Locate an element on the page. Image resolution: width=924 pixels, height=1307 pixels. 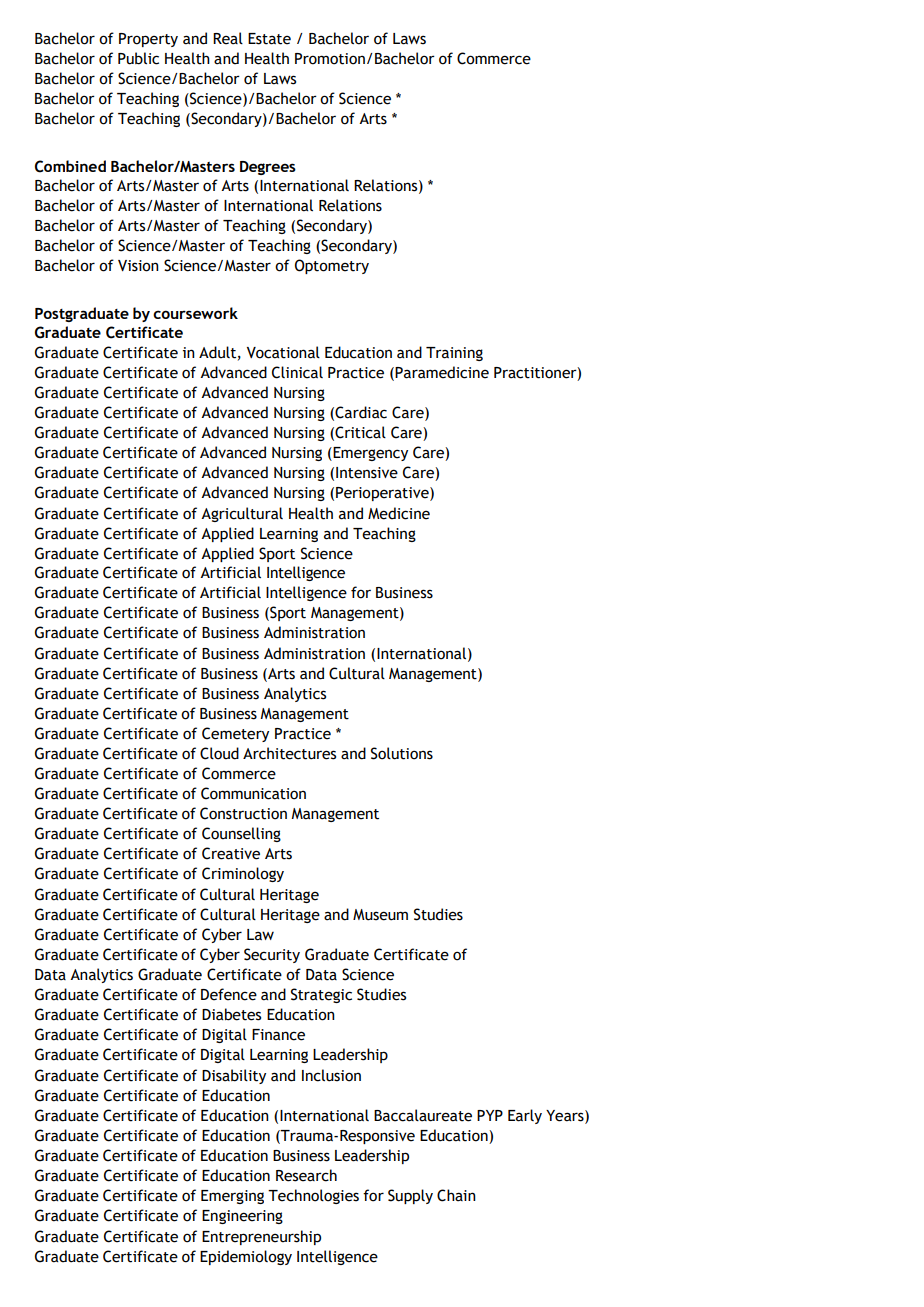
Training is located at coordinates (454, 354).
